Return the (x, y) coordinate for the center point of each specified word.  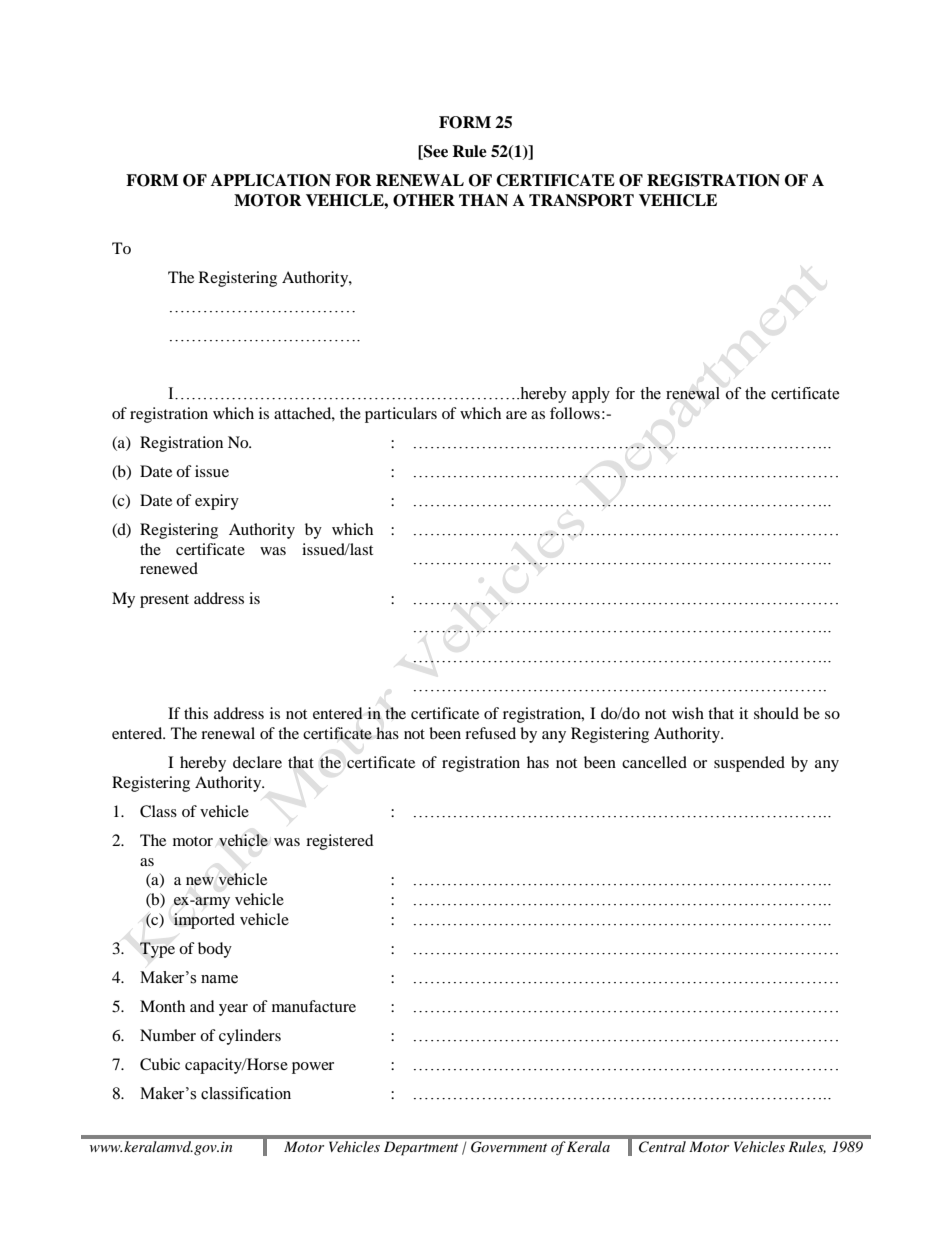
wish (688, 713)
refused (490, 733)
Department (421, 1148)
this (196, 713)
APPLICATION (271, 180)
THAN (483, 200)
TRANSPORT (581, 200)
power (313, 1068)
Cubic (160, 1064)
